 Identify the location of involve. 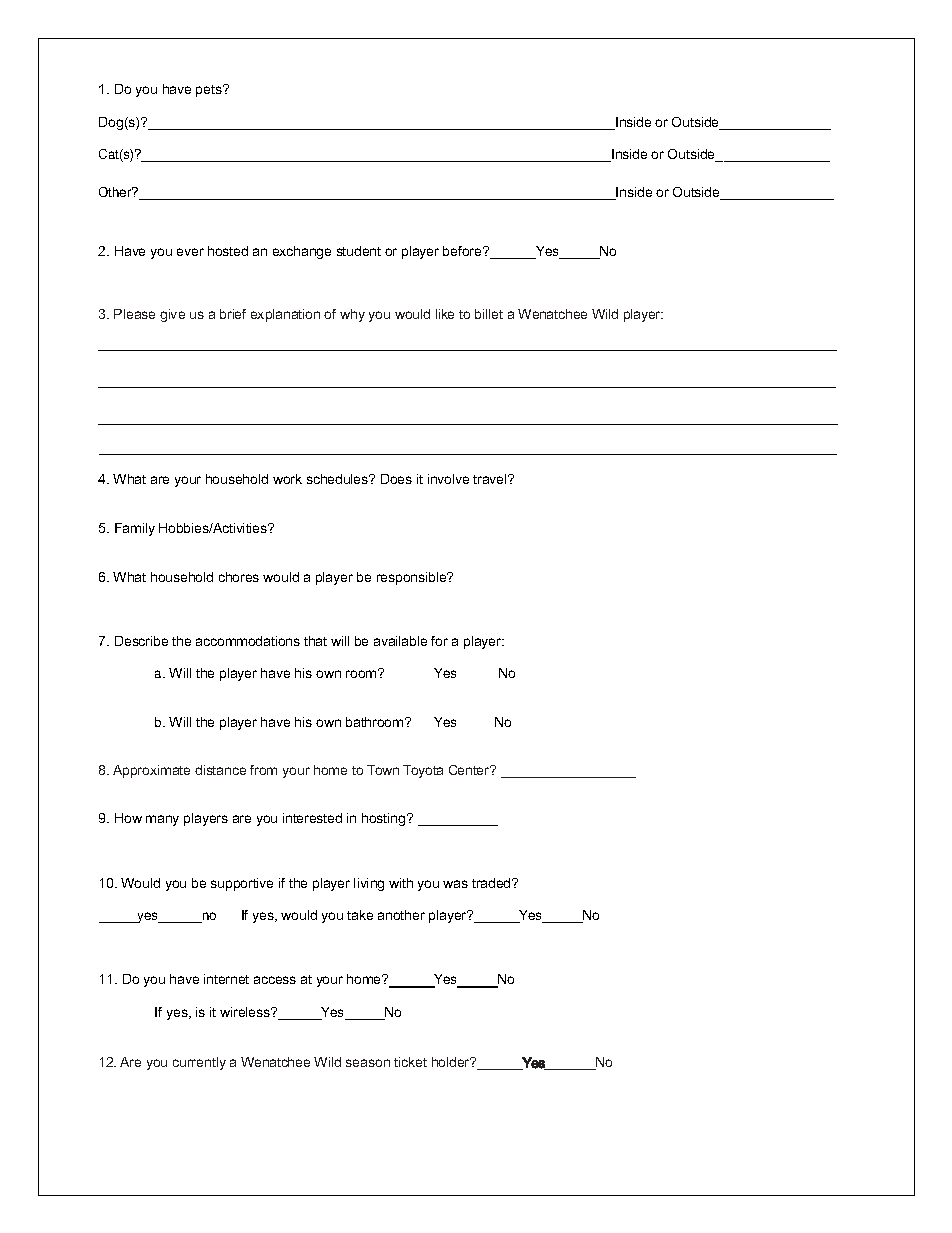
(448, 479).
